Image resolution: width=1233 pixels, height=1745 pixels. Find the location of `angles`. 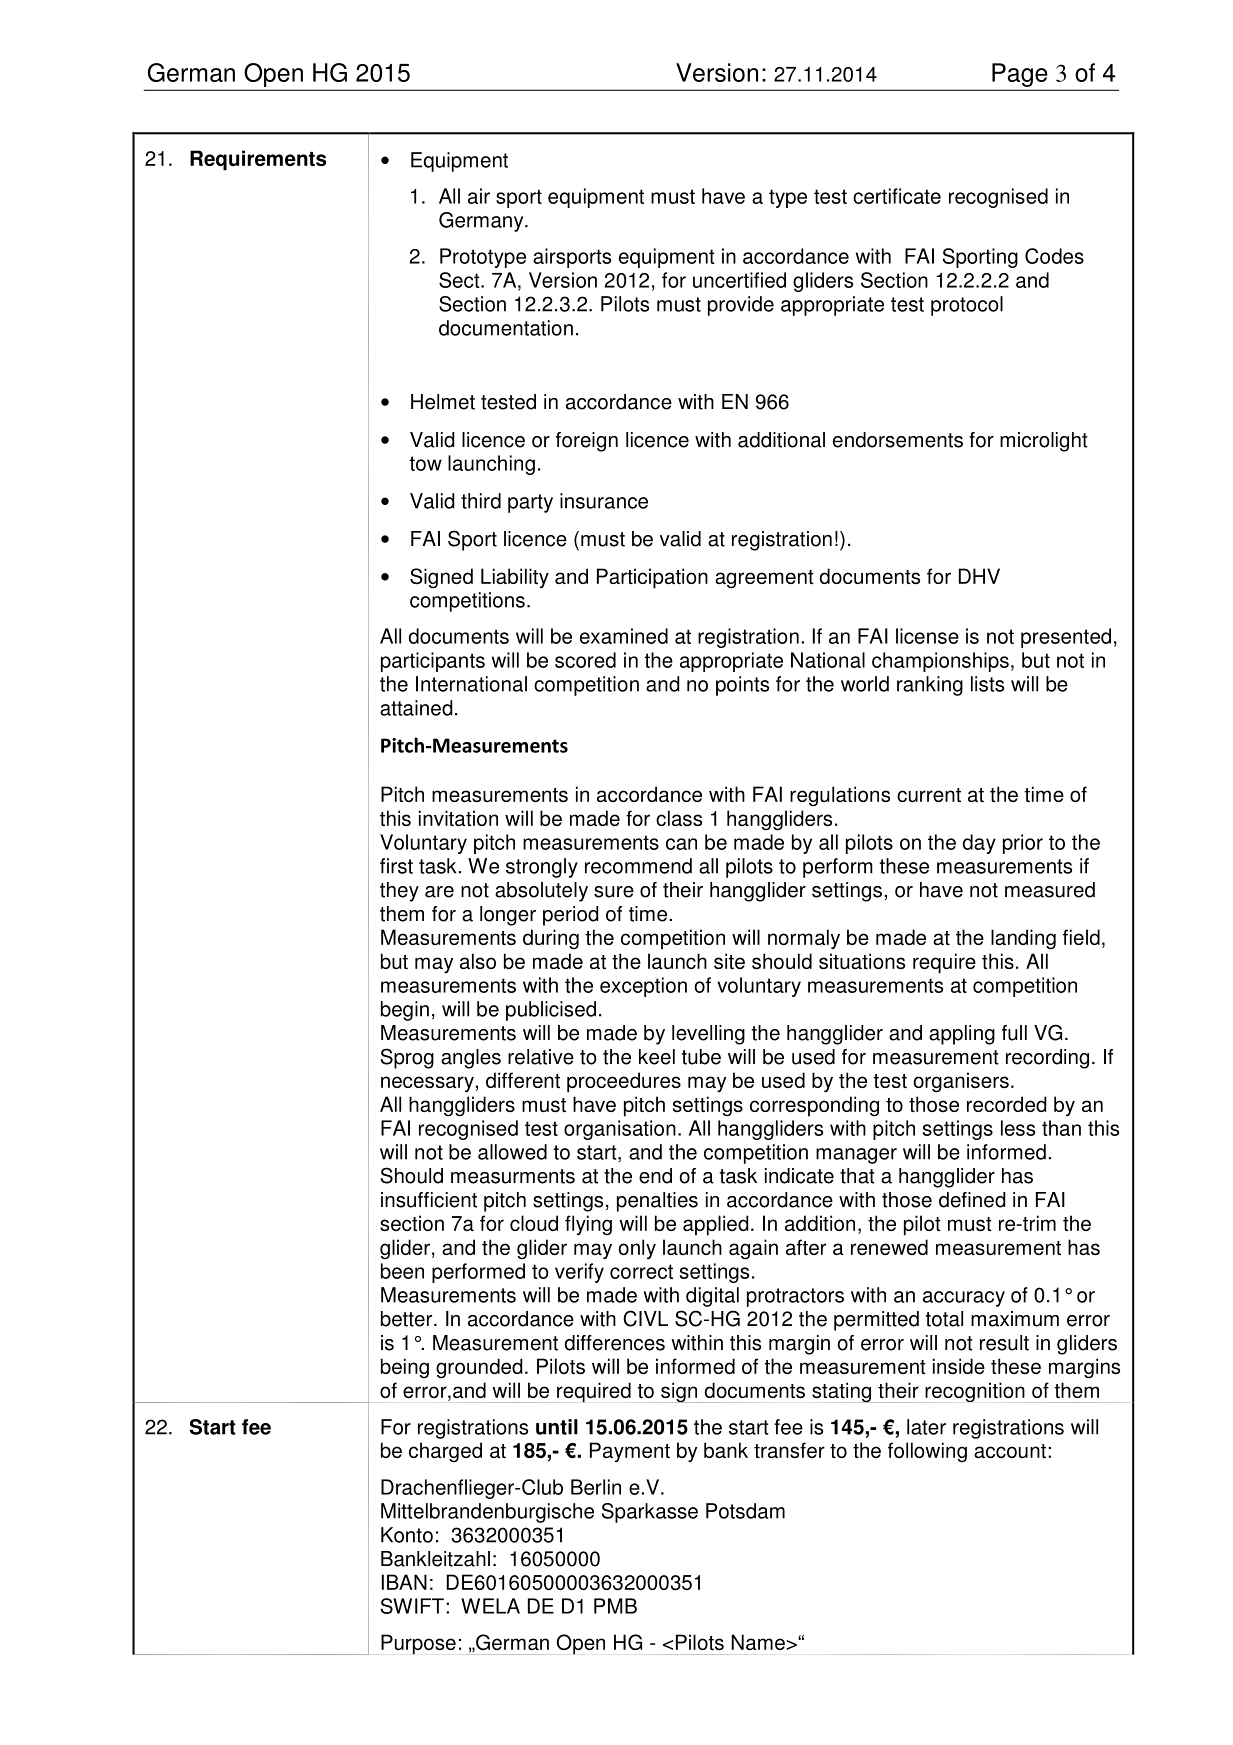

angles is located at coordinates (471, 1059).
